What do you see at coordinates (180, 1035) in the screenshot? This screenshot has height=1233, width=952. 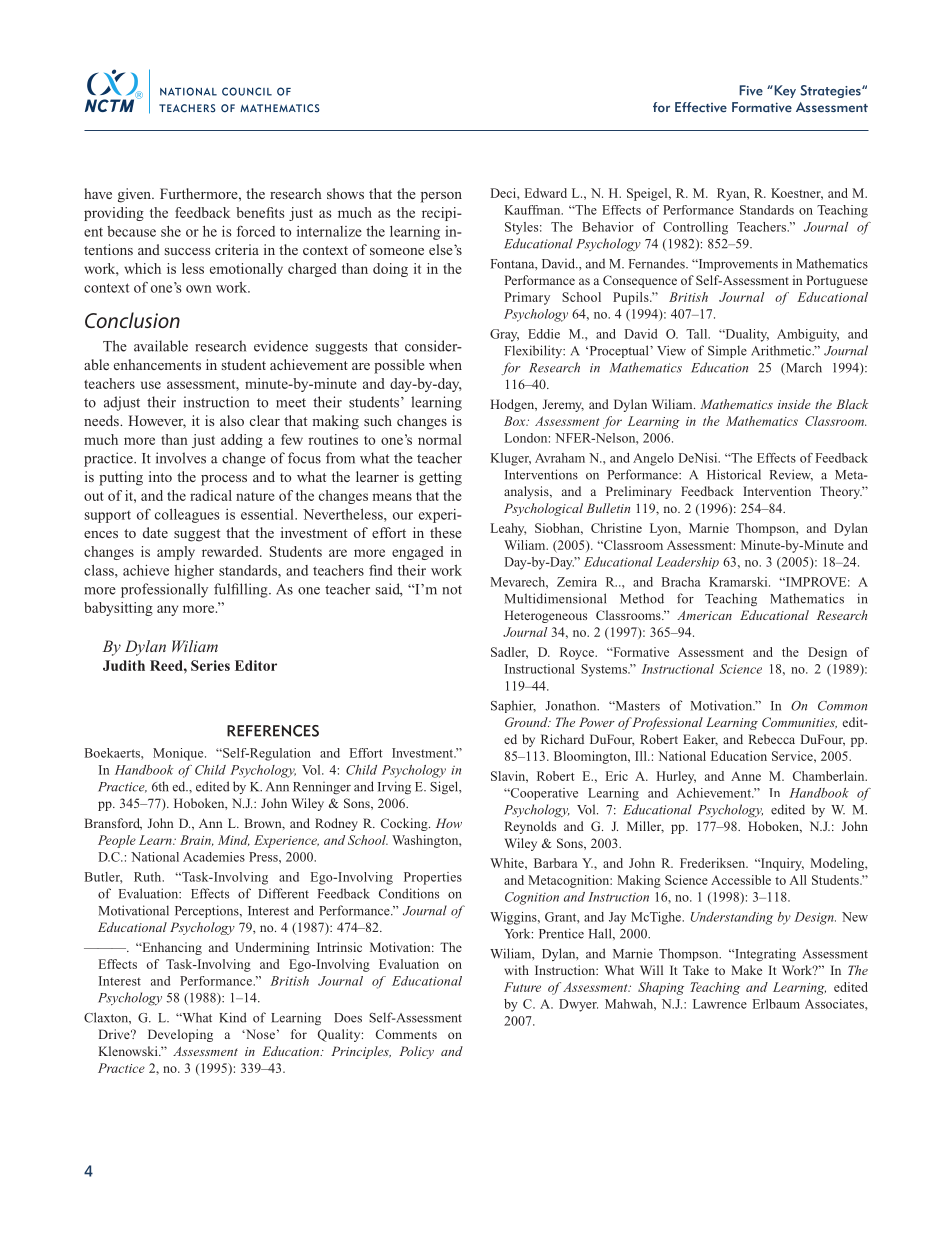 I see `Developing` at bounding box center [180, 1035].
